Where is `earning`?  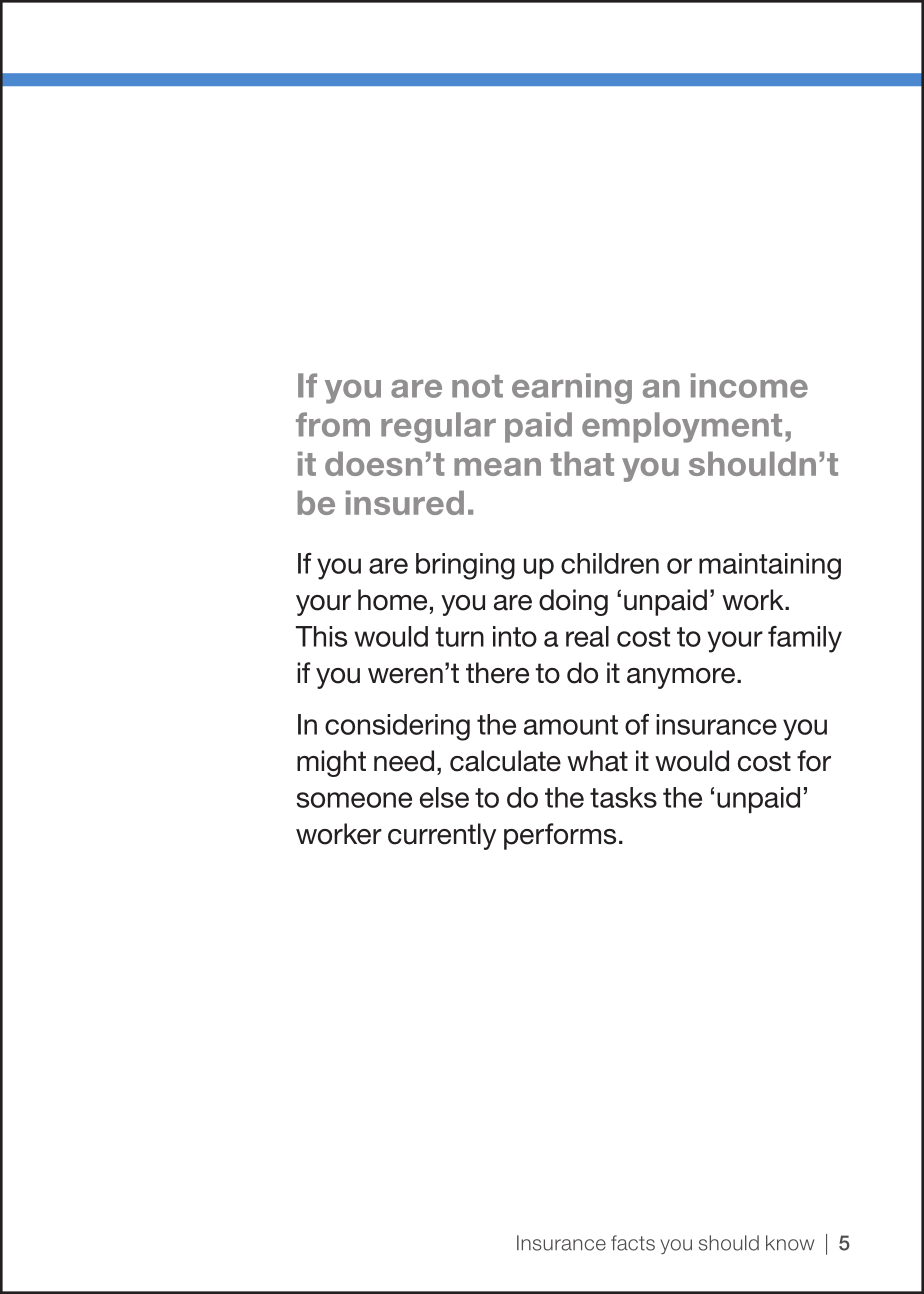 earning is located at coordinates (572, 388).
